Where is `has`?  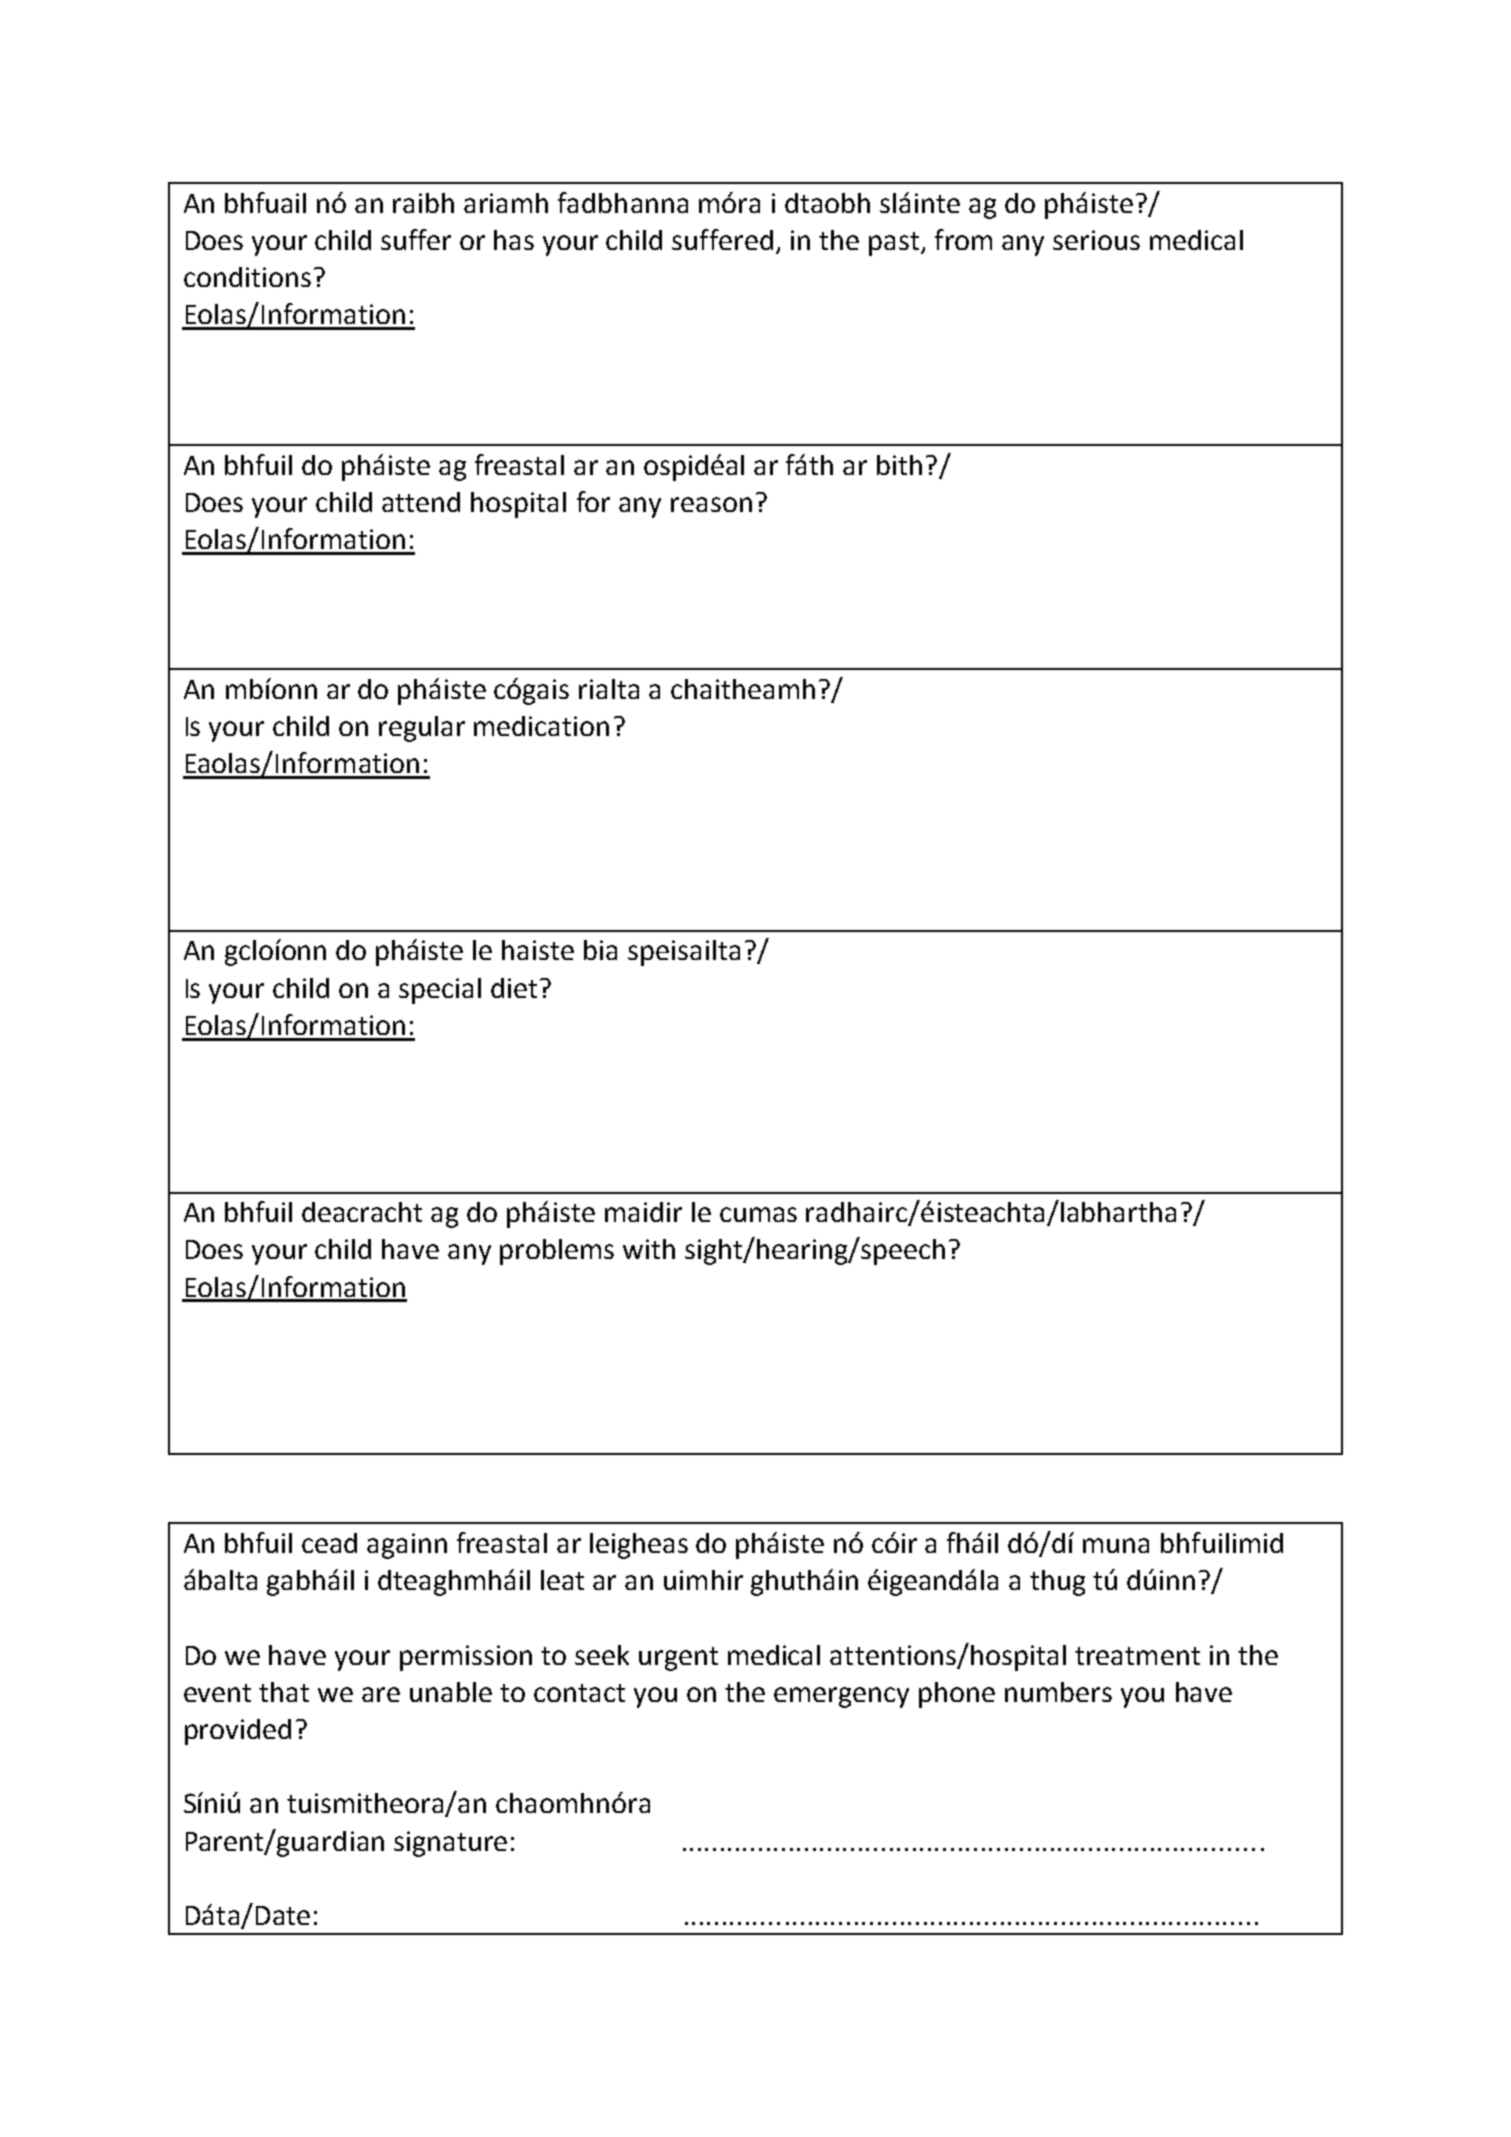 has is located at coordinates (514, 240).
